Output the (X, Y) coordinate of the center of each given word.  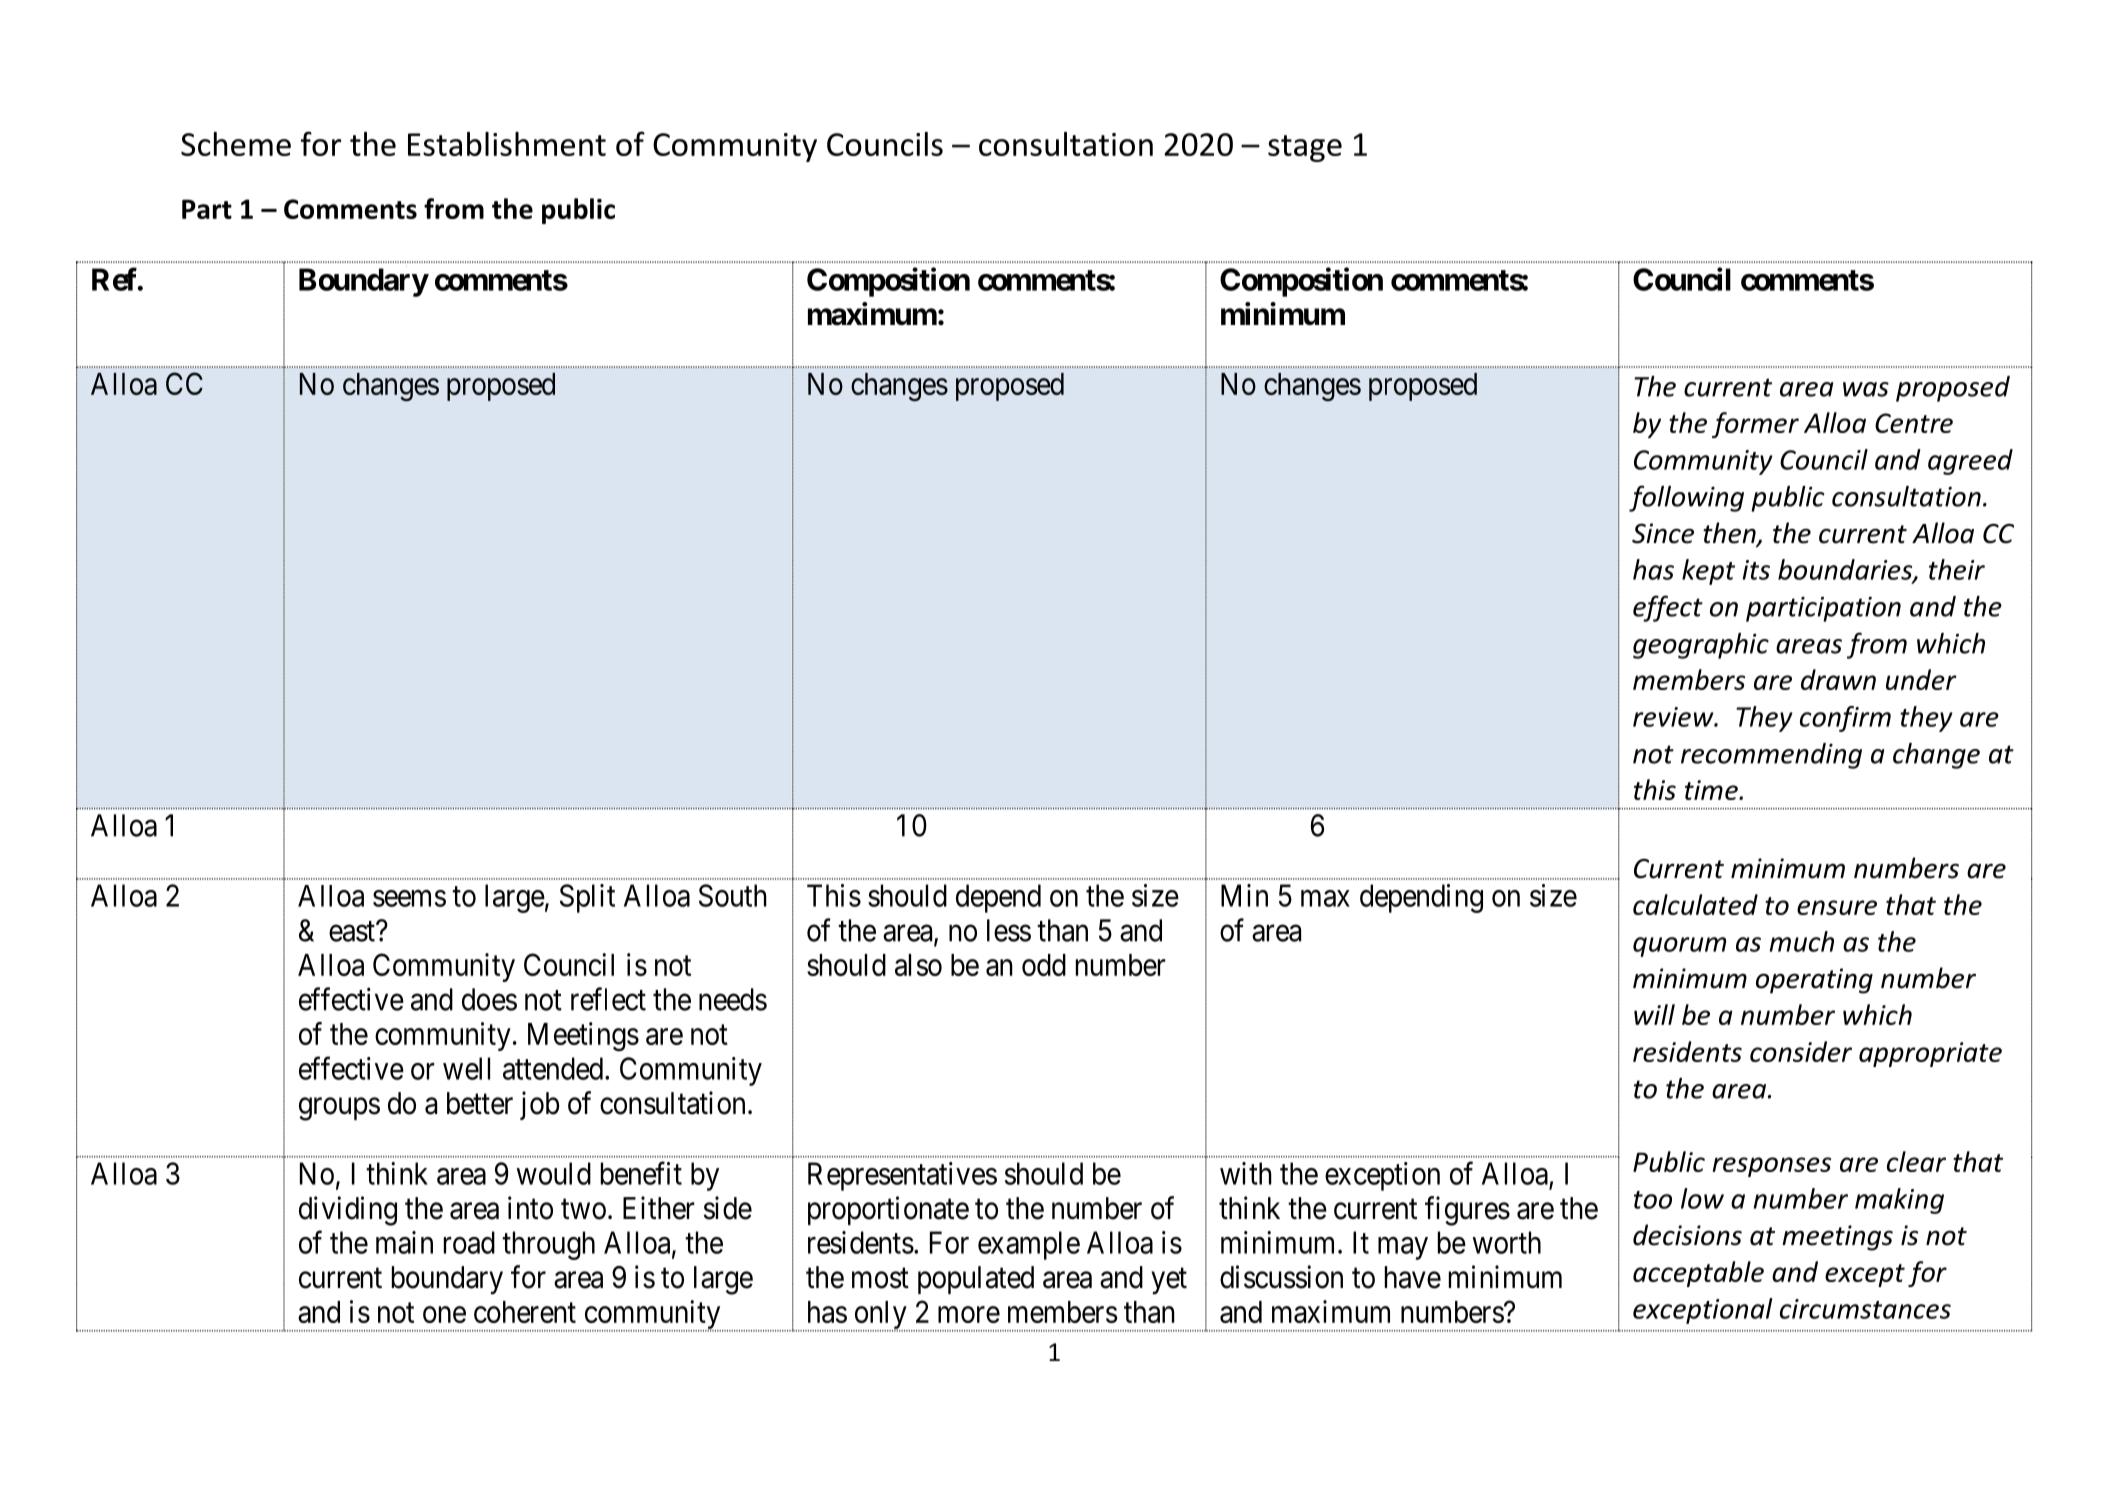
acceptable (1698, 1274)
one (444, 1314)
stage (1305, 148)
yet (1169, 1281)
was (1866, 389)
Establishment (507, 144)
